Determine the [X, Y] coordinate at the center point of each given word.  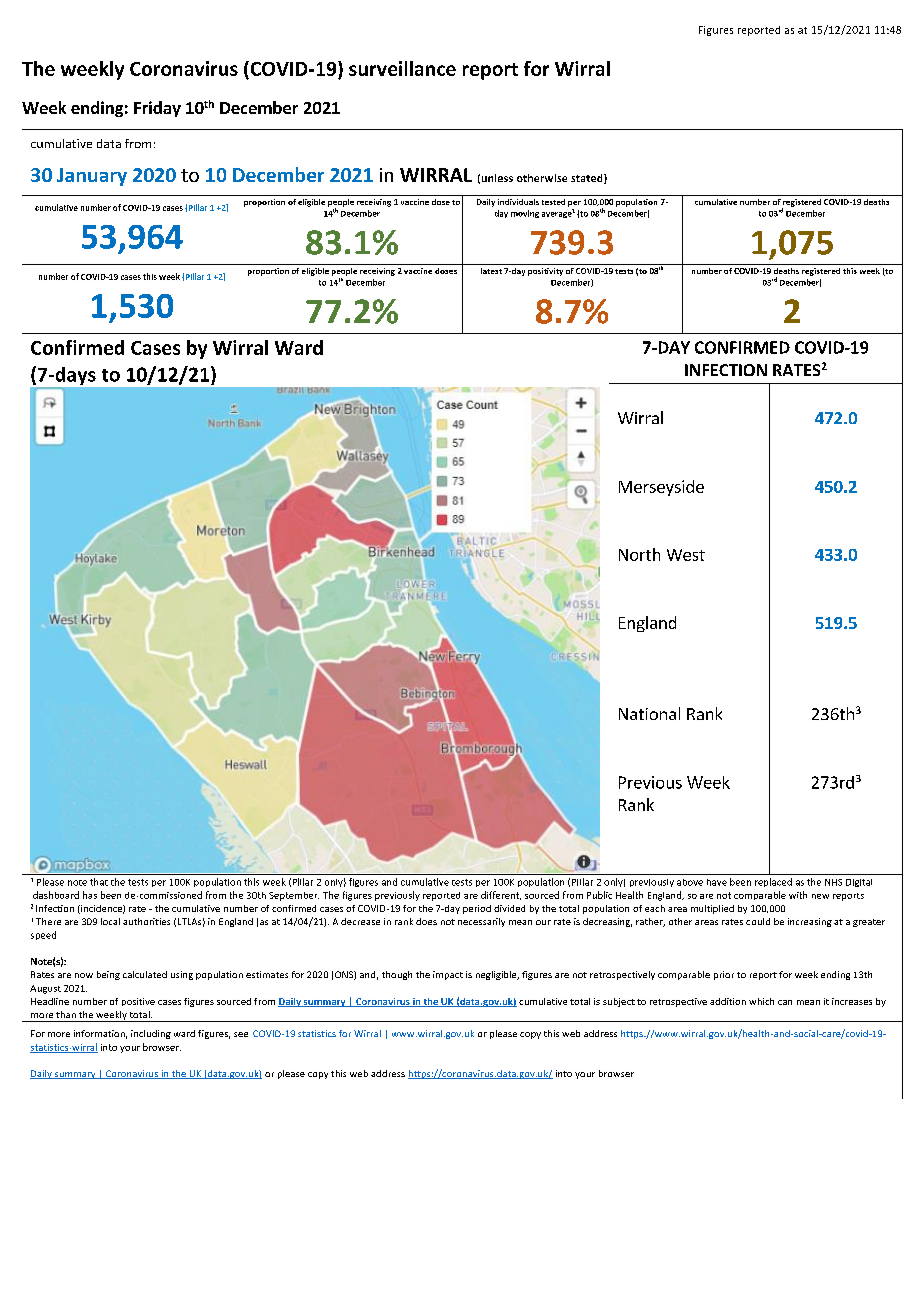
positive [138, 1002]
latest [491, 271]
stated [588, 179]
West [686, 555]
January [92, 177]
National [649, 713]
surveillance [402, 68]
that [99, 882]
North [639, 554]
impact [448, 975]
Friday [157, 109]
